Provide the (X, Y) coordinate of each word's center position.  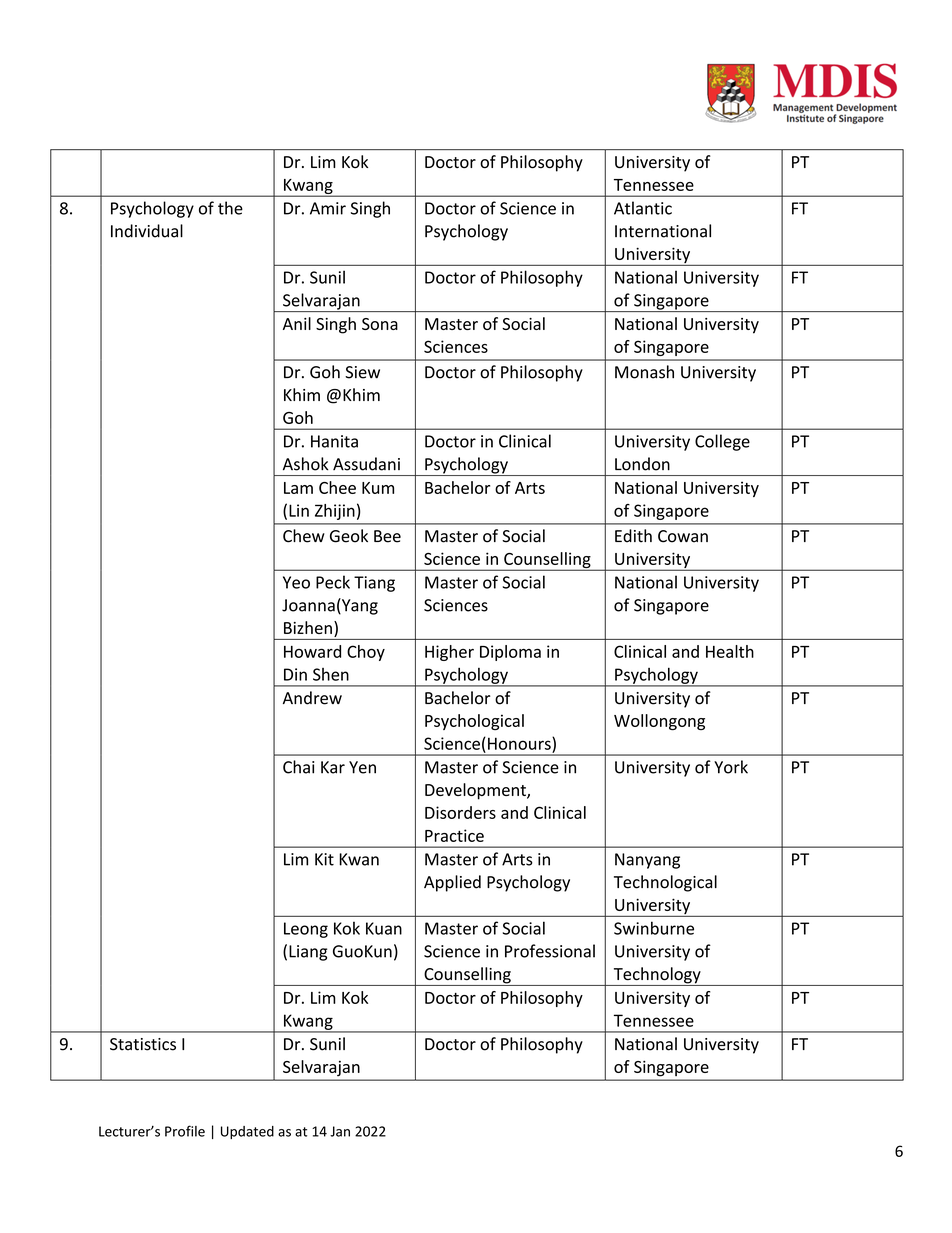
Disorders (460, 812)
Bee (387, 536)
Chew (304, 536)
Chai (298, 767)
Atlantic (643, 208)
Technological (665, 883)
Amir (328, 208)
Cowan (683, 536)
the (230, 208)
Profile (185, 1131)
